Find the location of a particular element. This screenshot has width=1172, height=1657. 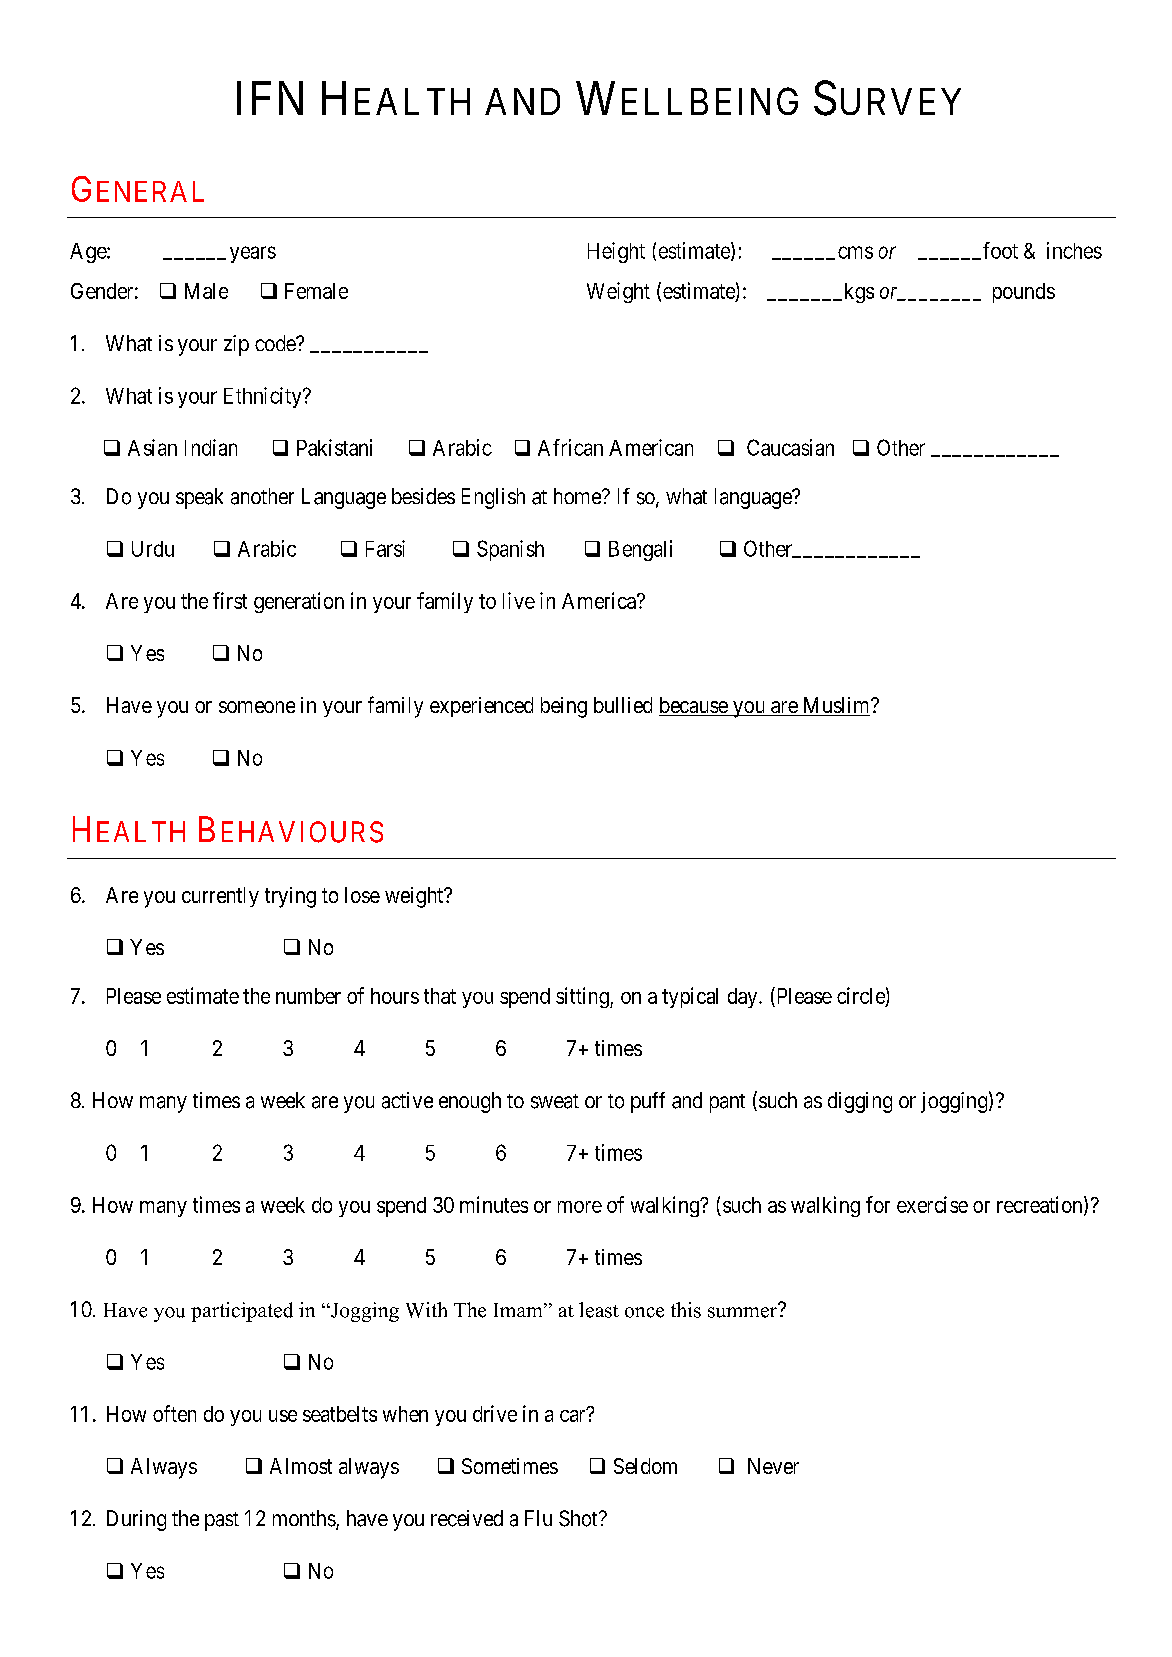

currently is located at coordinates (220, 897).
